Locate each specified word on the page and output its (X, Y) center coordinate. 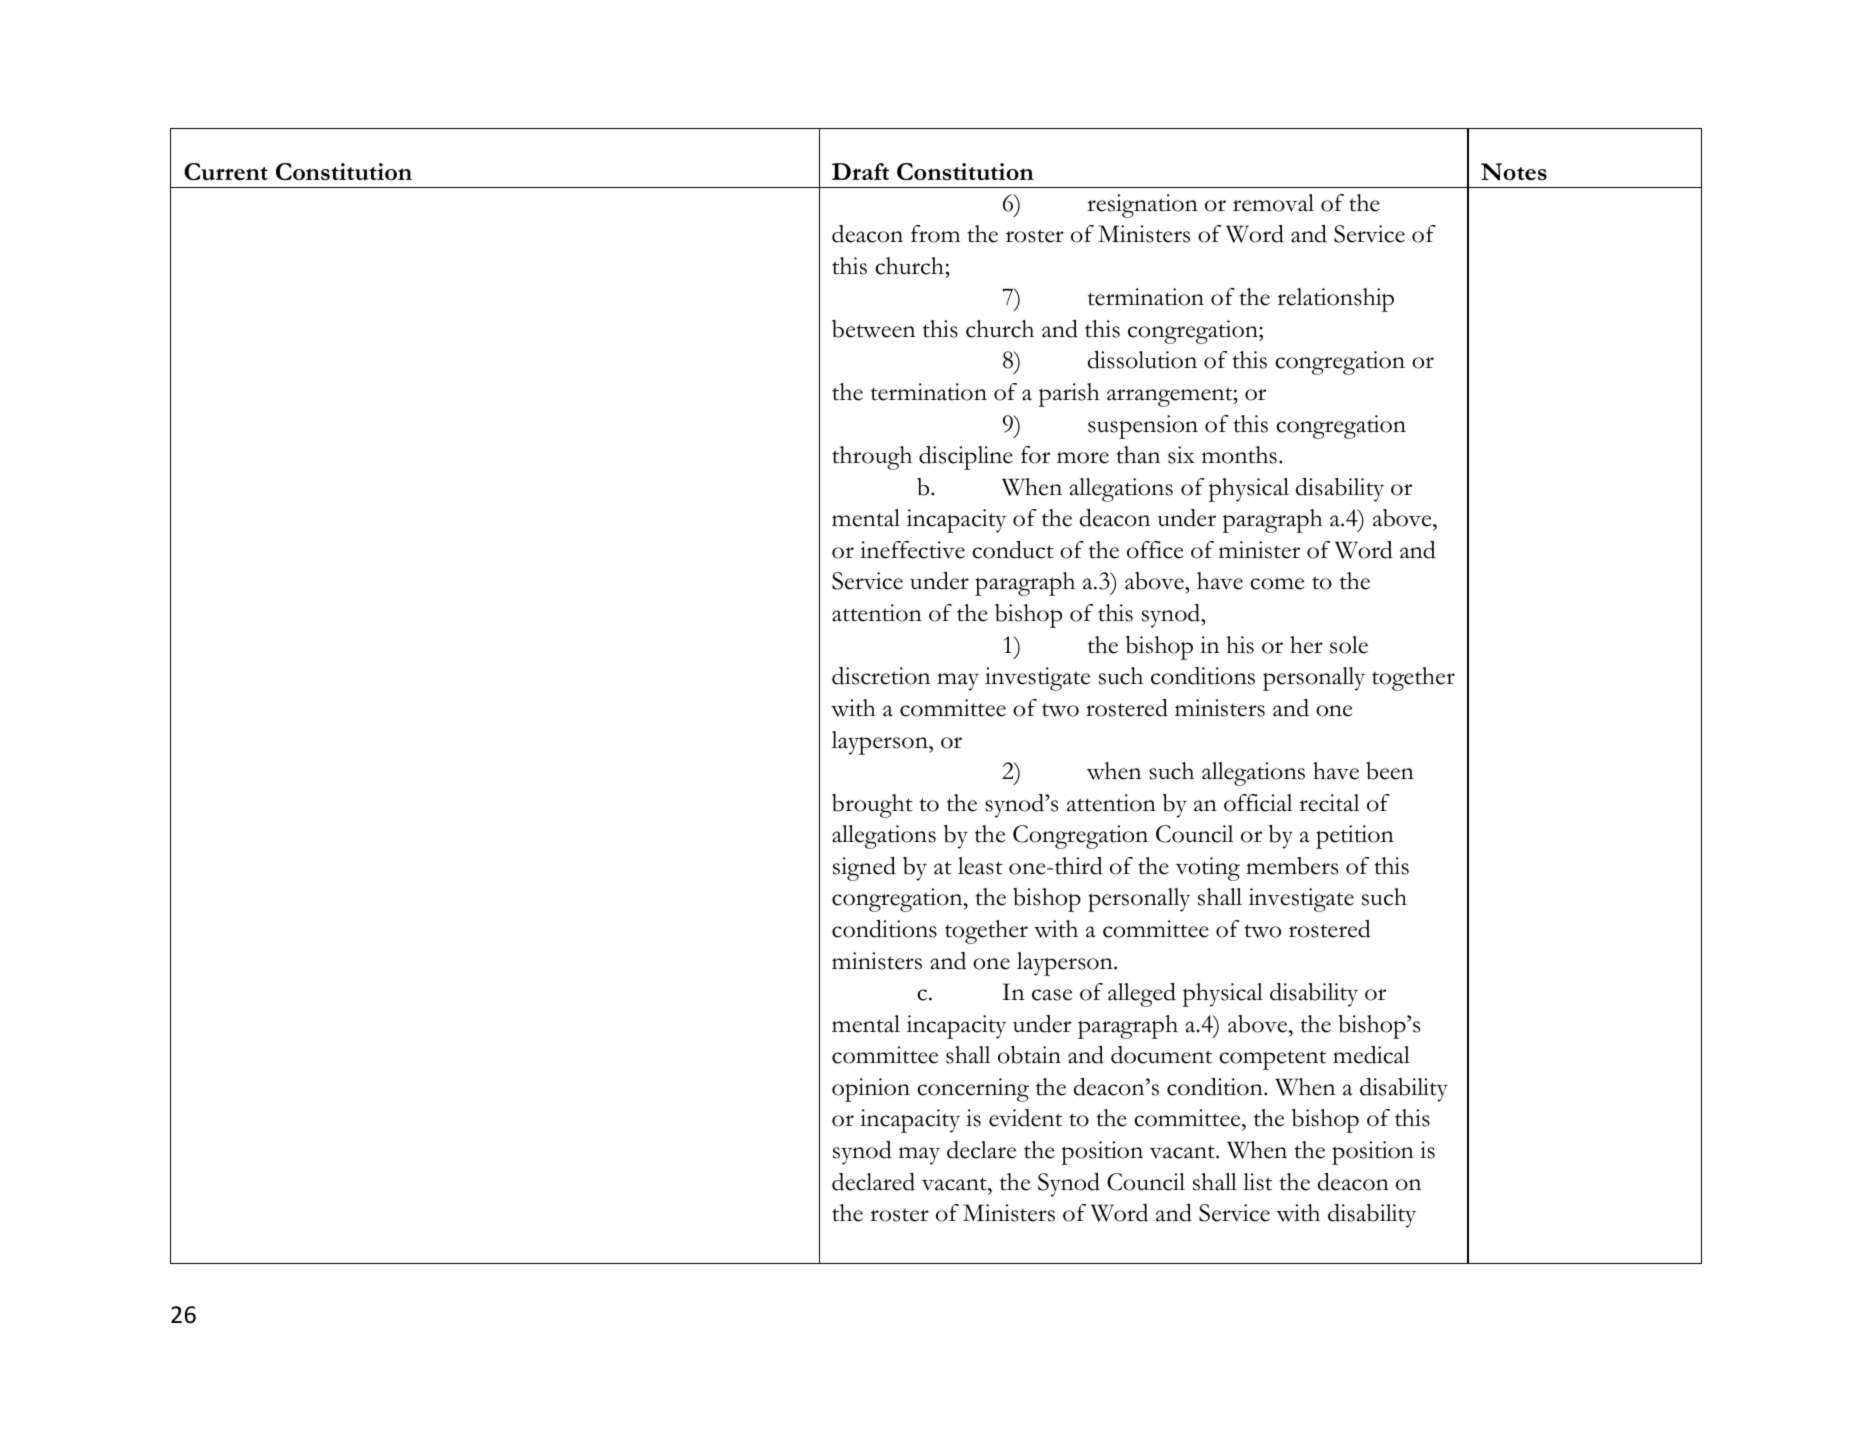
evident (1025, 1118)
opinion (871, 1090)
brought (872, 806)
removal (1273, 203)
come (1277, 584)
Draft (860, 171)
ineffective (912, 550)
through (872, 458)
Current (226, 172)
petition (1355, 837)
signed (864, 869)
